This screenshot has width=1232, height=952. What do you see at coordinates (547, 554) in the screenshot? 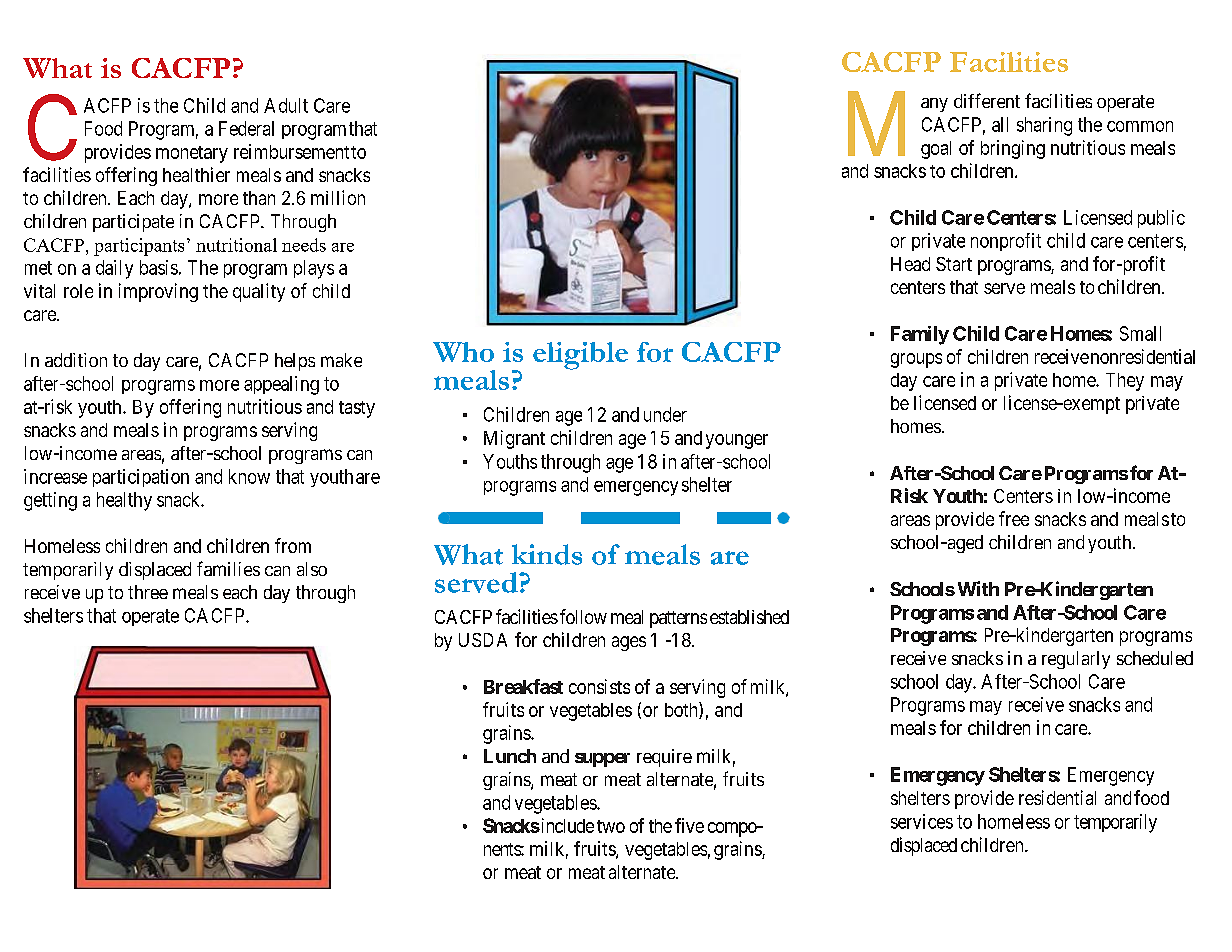
I see `kinds` at bounding box center [547, 554].
